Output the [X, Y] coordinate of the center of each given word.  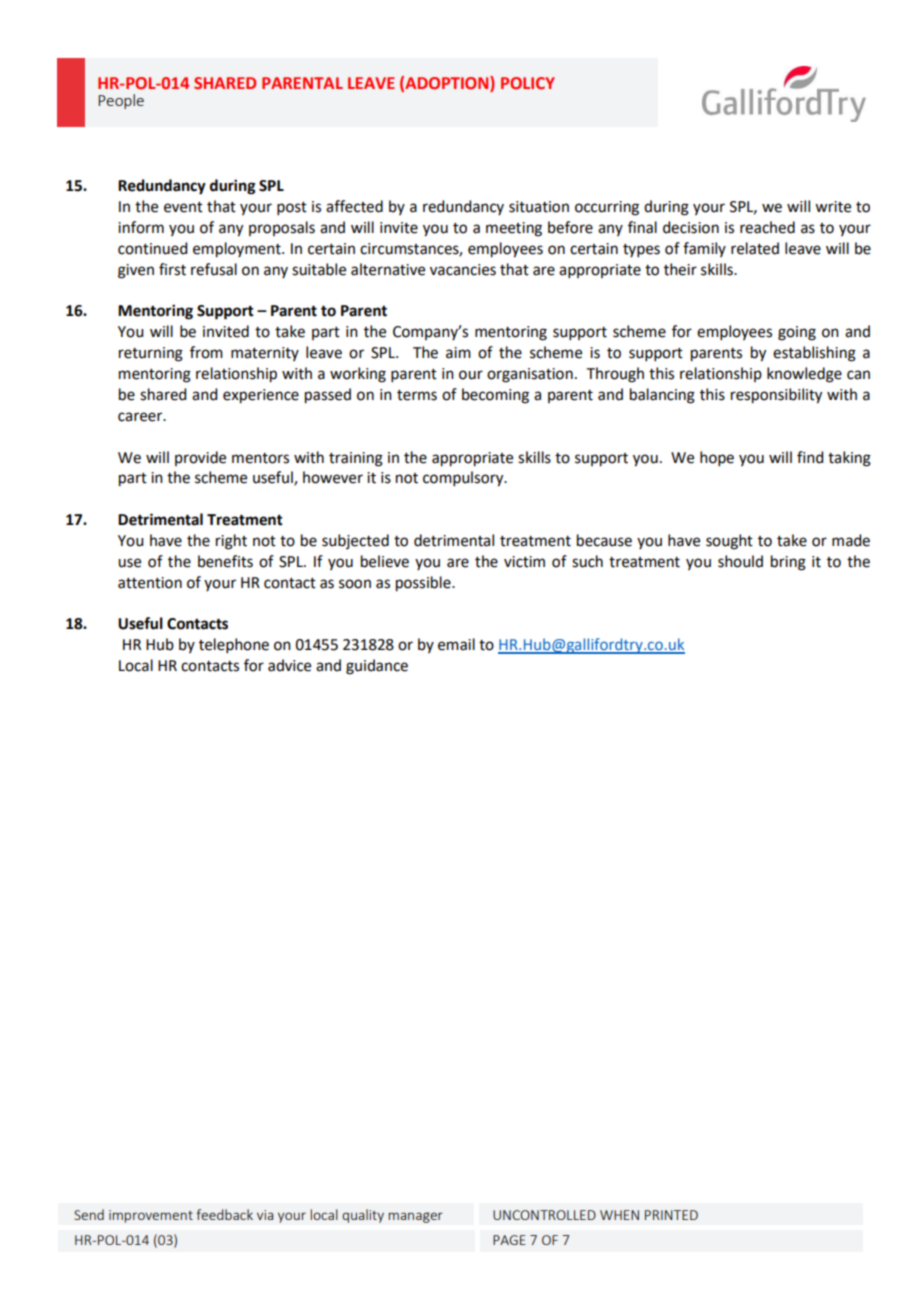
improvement [151, 1216]
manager [415, 1217]
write [833, 207]
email [456, 644]
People [121, 101]
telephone [234, 645]
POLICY [528, 83]
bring [788, 563]
